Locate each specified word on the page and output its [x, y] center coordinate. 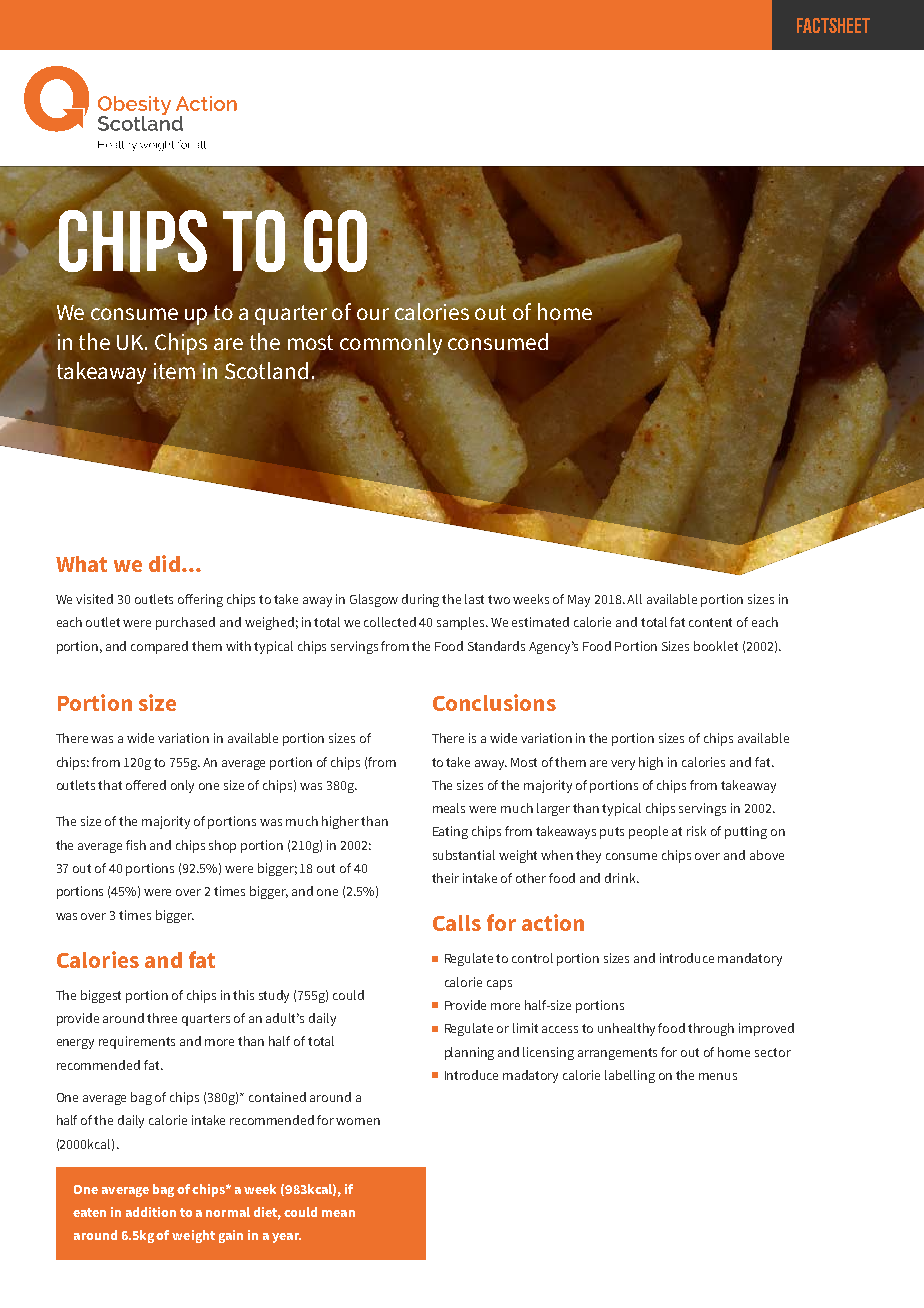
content [710, 622]
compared [159, 647]
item [174, 371]
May [579, 601]
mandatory [750, 959]
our [373, 314]
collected [390, 622]
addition [151, 1212]
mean [338, 1213]
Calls [457, 923]
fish [136, 845]
